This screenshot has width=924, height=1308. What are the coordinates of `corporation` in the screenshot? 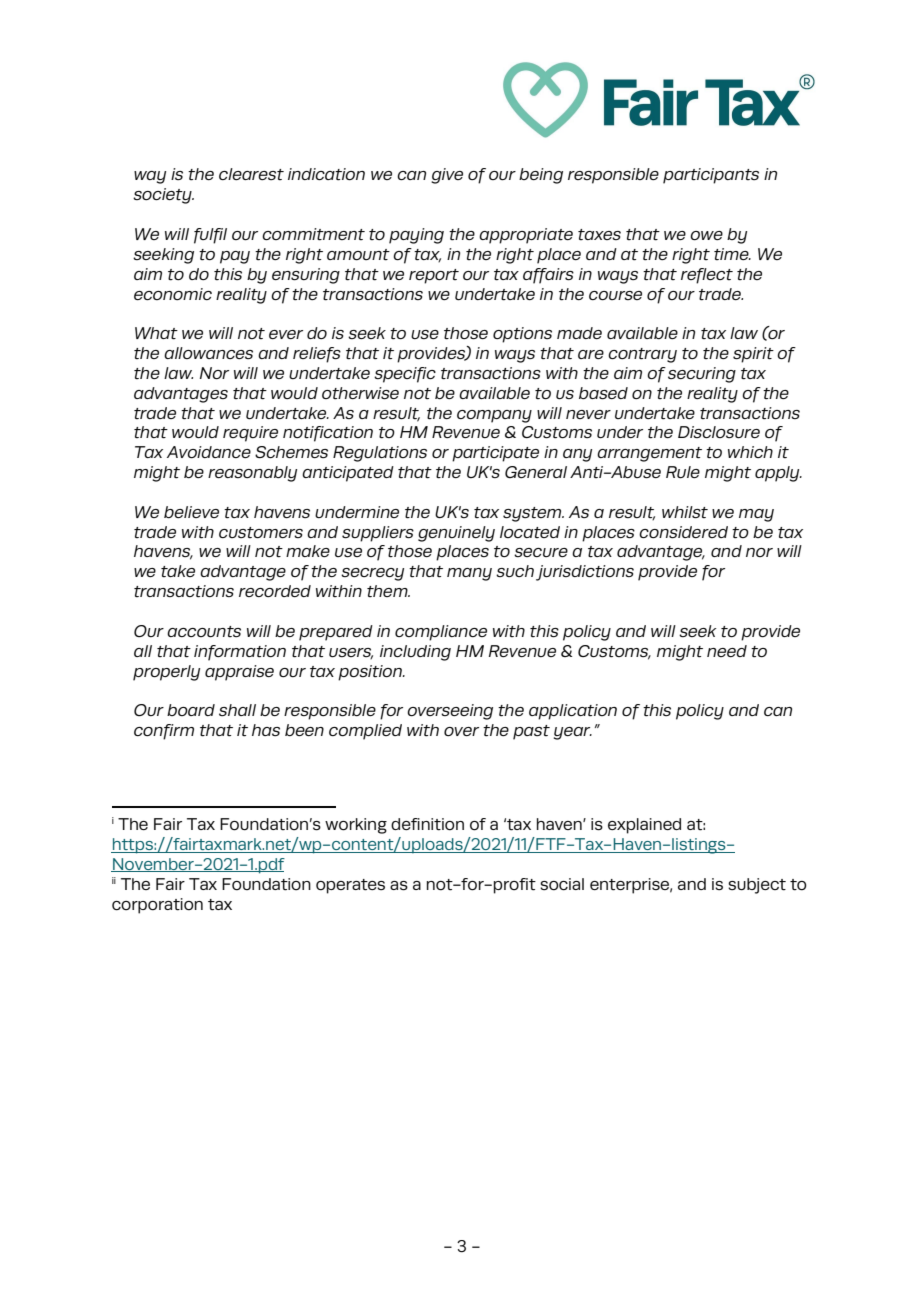 It's located at (157, 906).
